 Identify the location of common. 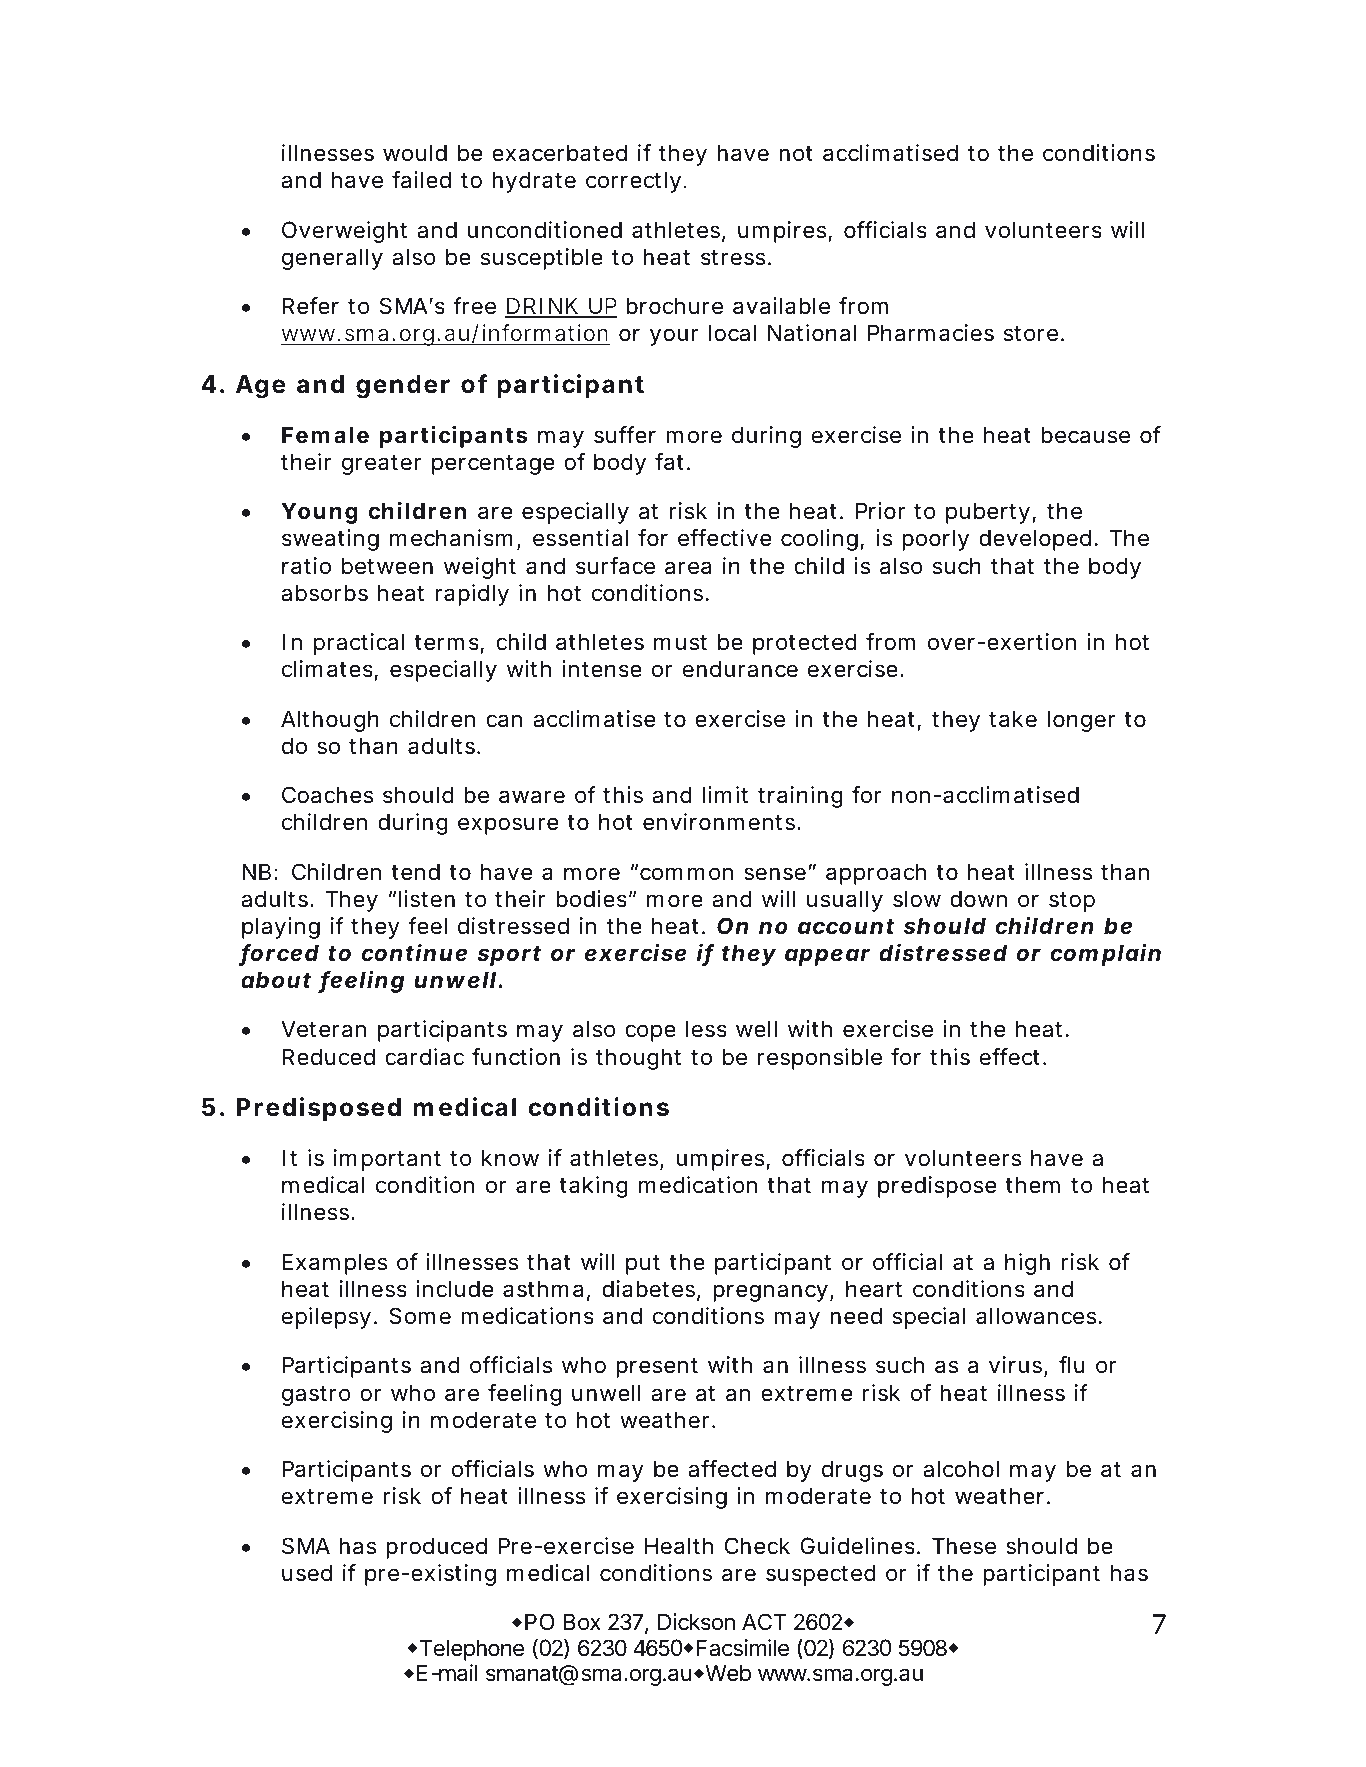
(686, 874).
